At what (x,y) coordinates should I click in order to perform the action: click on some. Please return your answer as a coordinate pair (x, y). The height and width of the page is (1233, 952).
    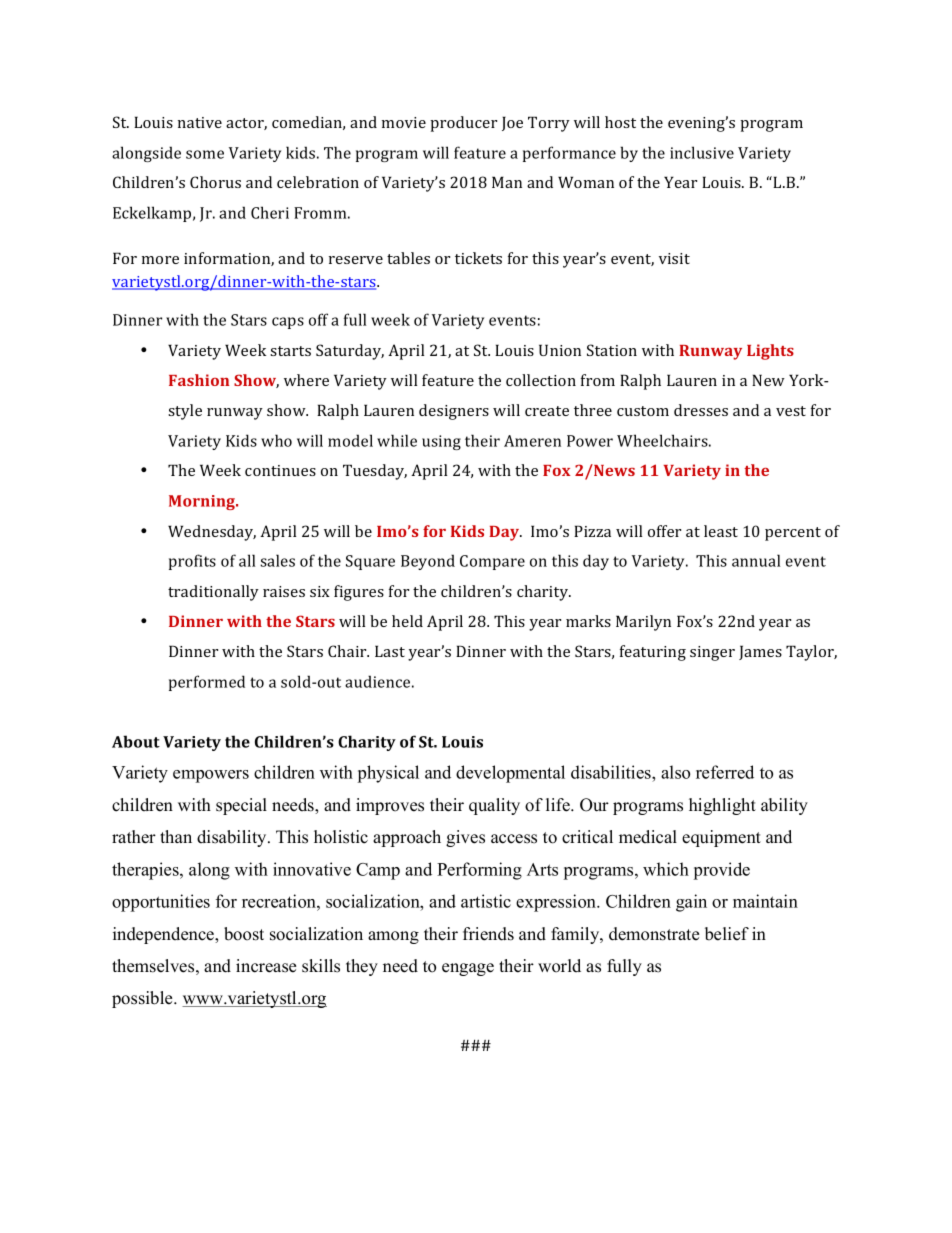
    Looking at the image, I should click on (205, 154).
